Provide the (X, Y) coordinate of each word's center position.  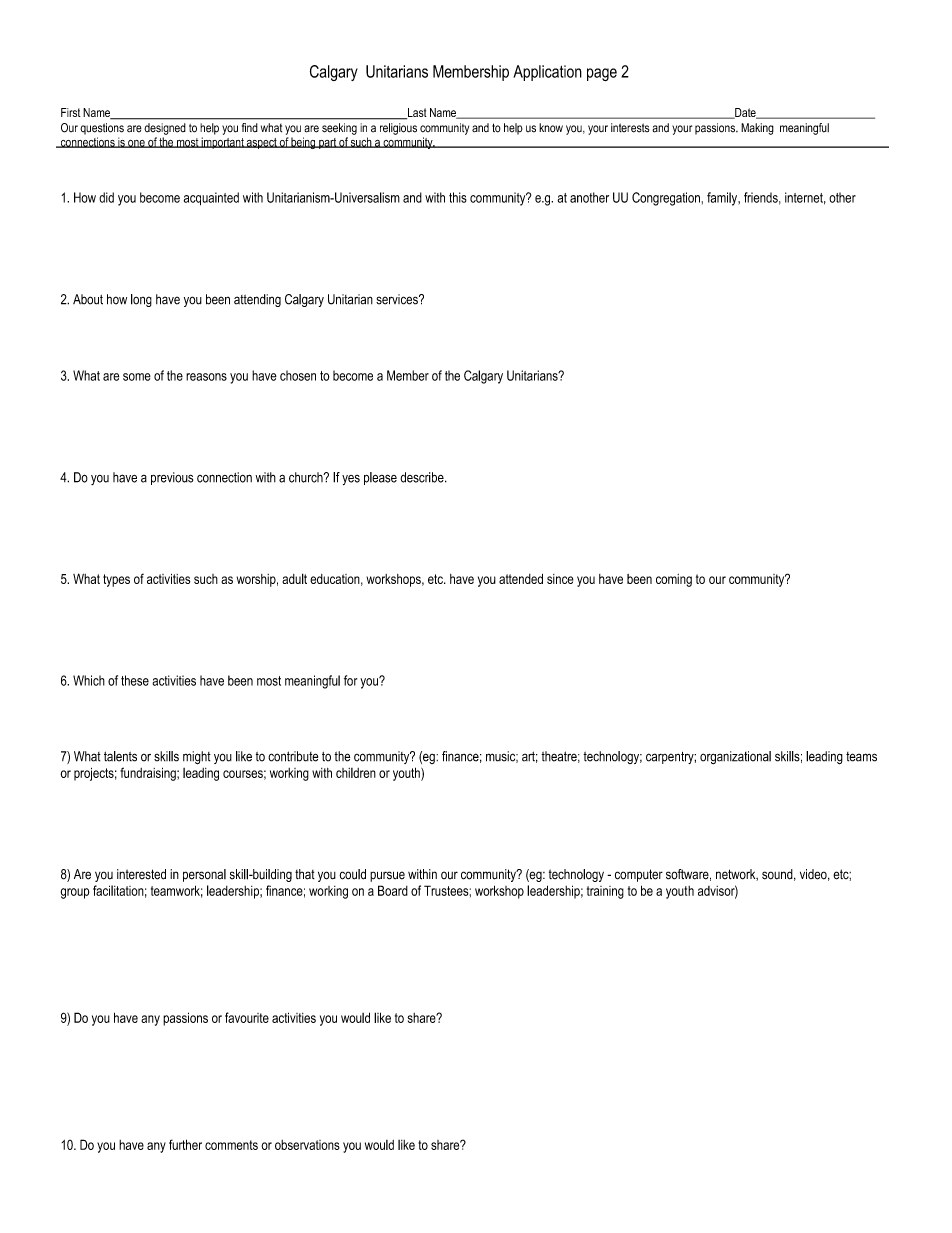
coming (674, 580)
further (185, 1144)
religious (398, 129)
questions (102, 129)
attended (521, 579)
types (116, 580)
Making (757, 129)
